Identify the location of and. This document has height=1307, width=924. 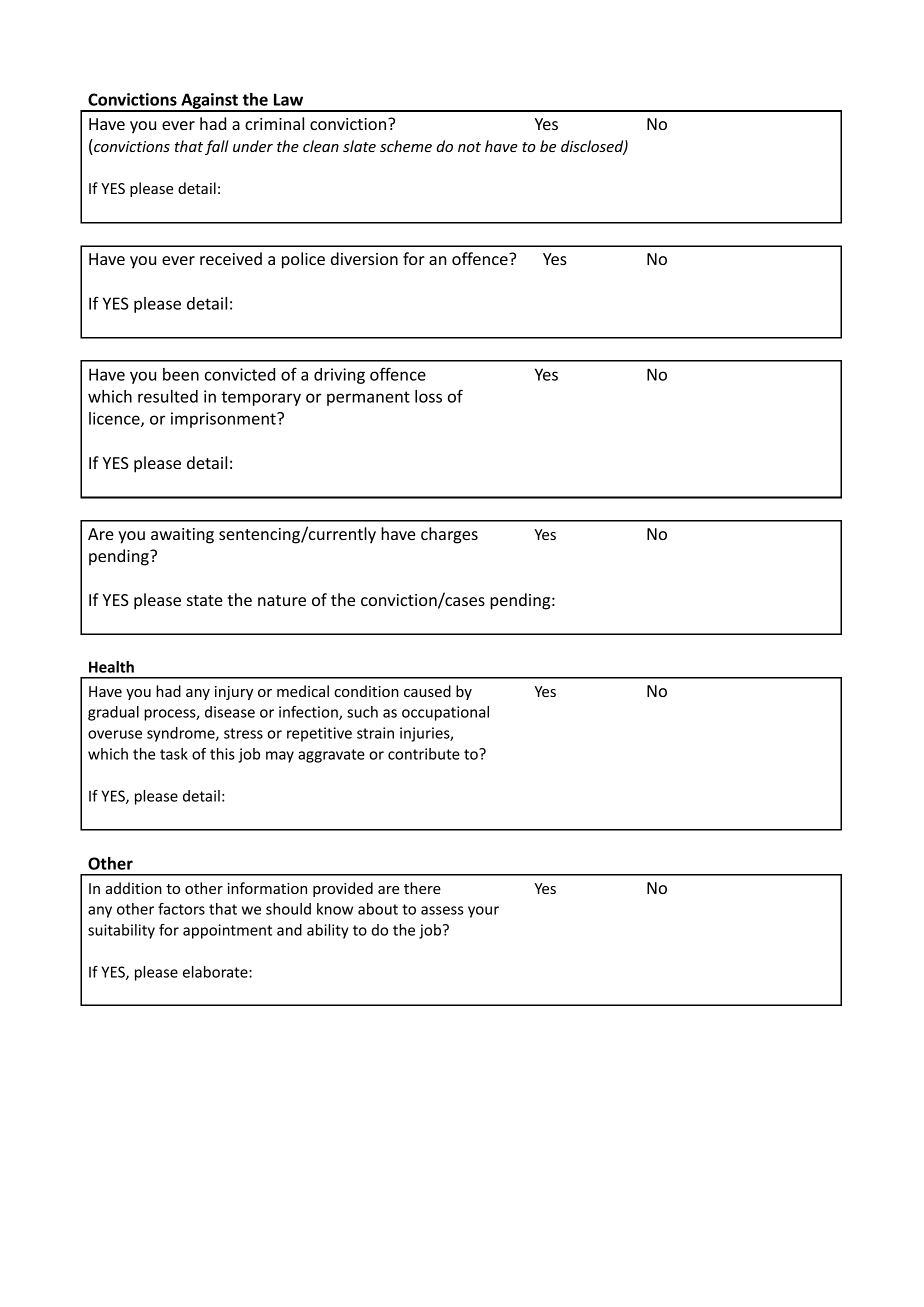
(289, 930).
